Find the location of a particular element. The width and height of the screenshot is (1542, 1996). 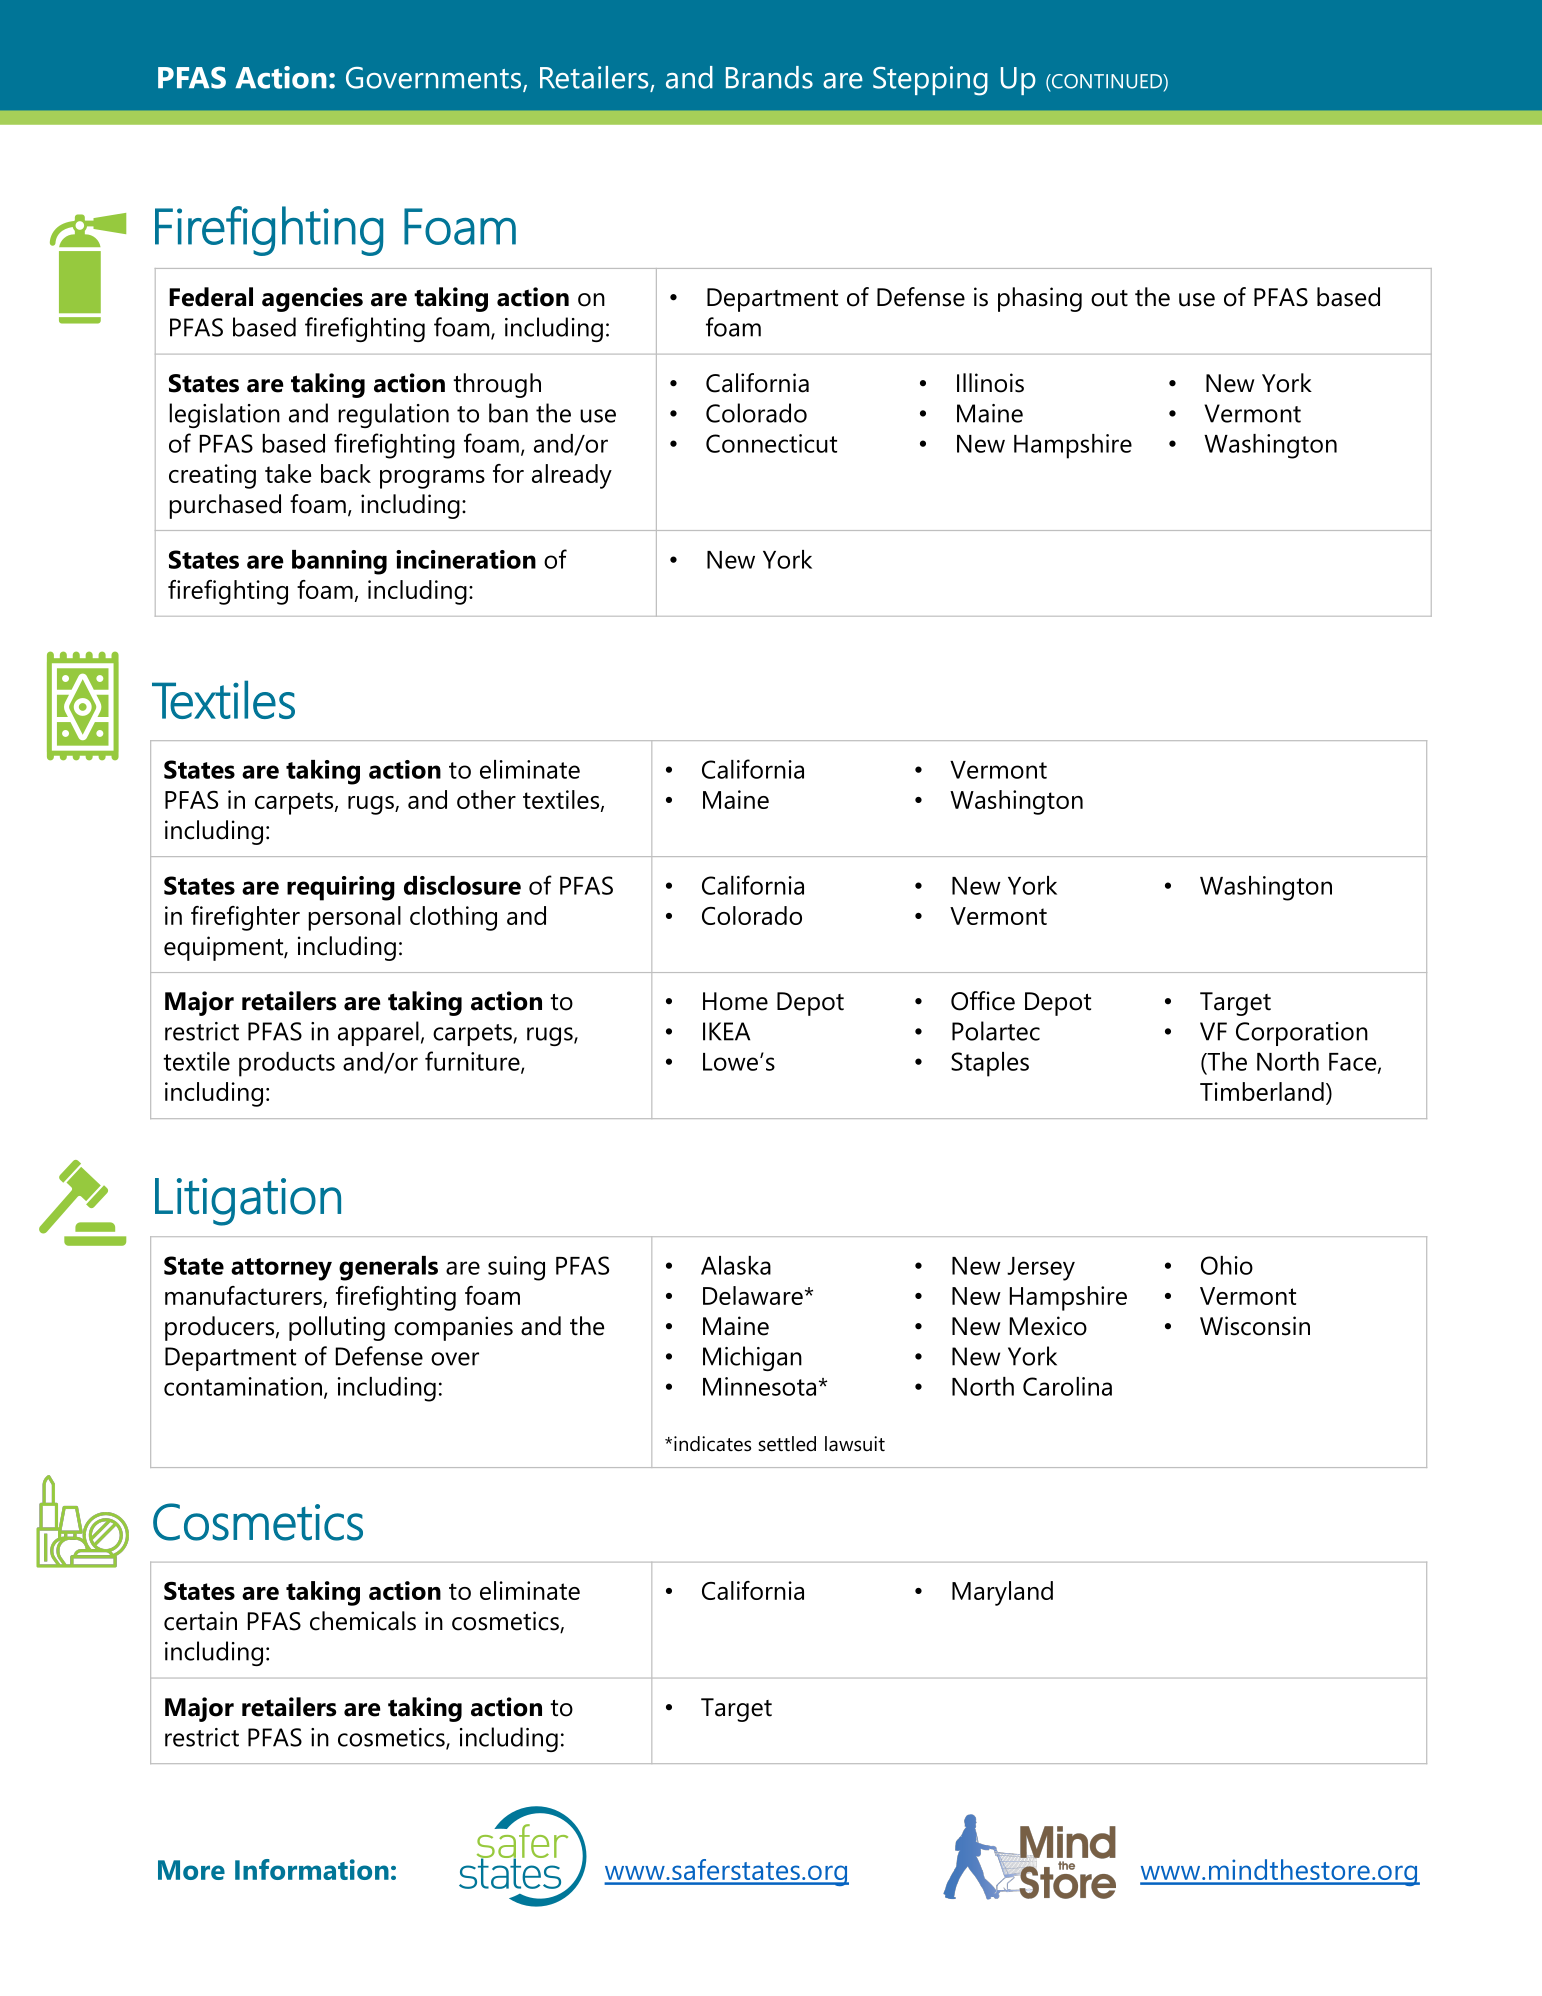

agencies is located at coordinates (312, 299).
